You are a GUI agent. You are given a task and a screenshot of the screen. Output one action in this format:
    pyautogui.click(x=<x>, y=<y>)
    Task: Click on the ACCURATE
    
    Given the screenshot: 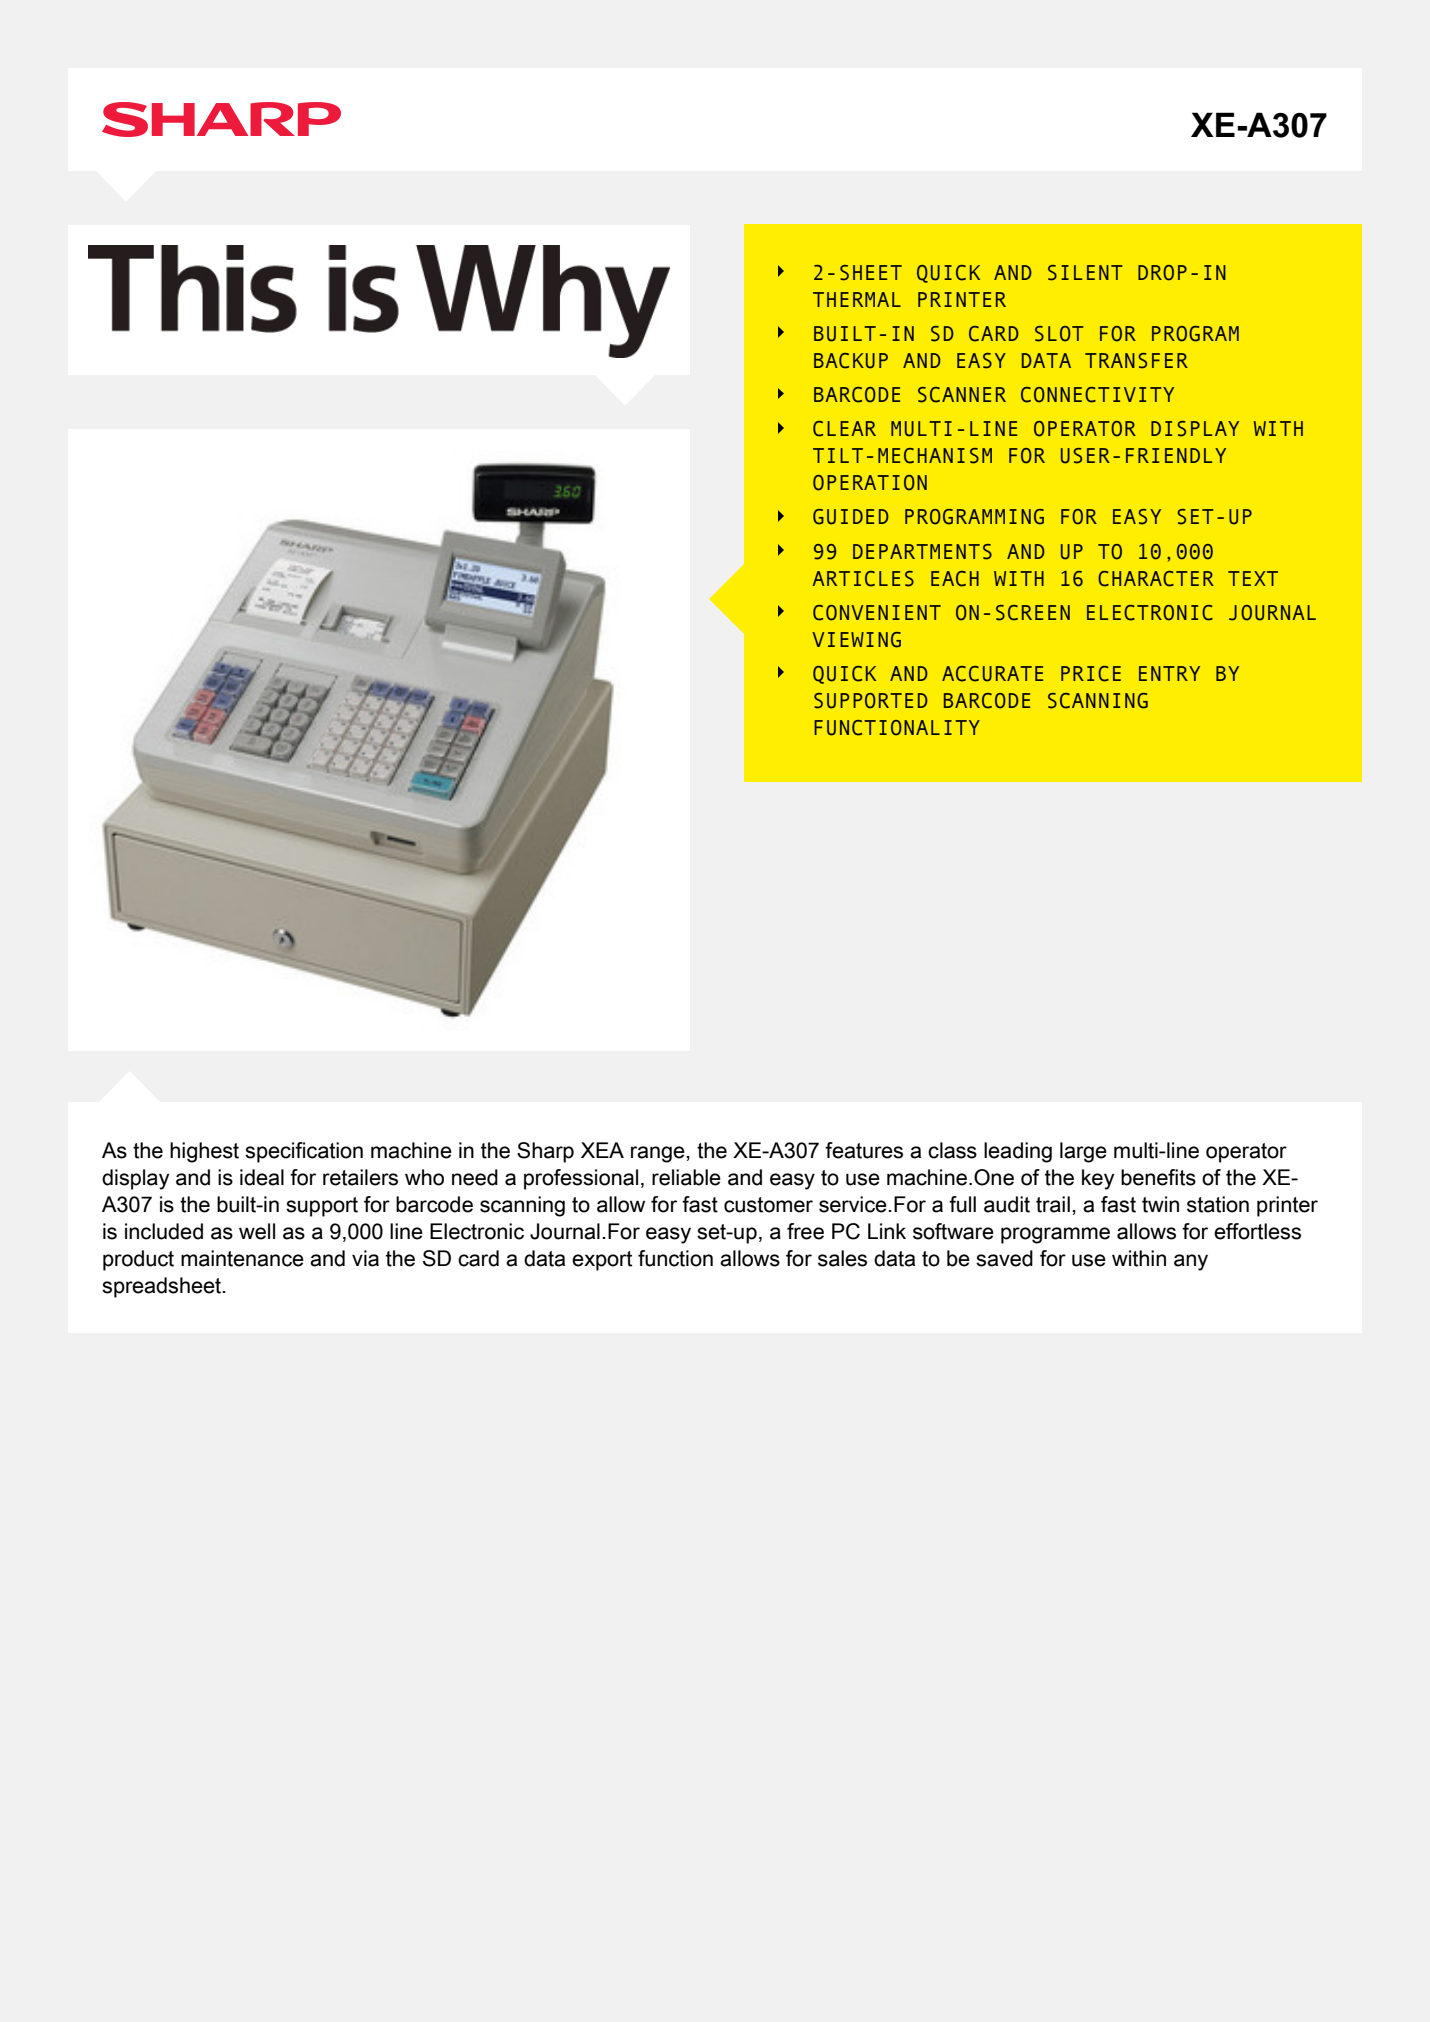 What is the action you would take?
    pyautogui.click(x=992, y=674)
